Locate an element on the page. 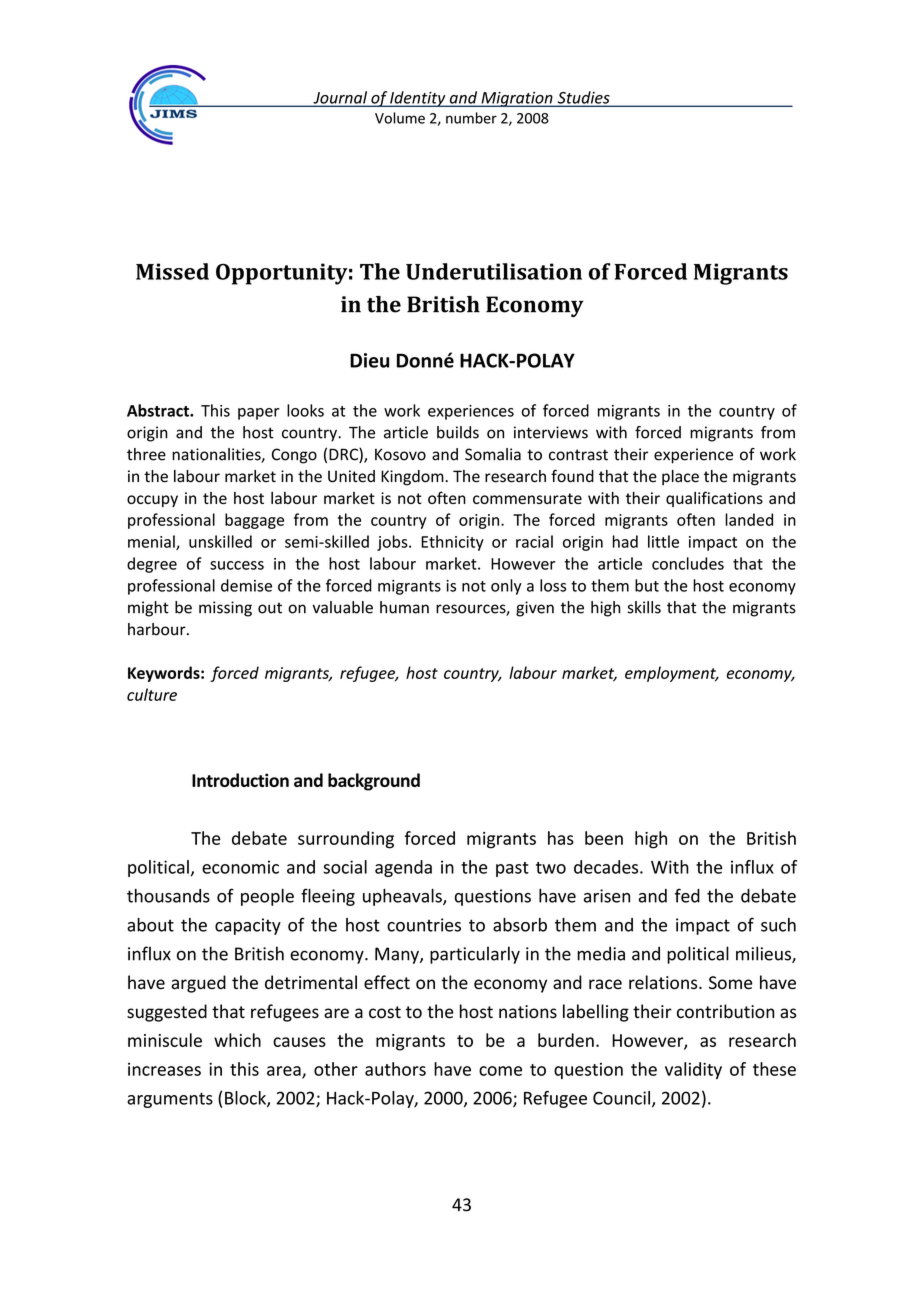  past is located at coordinates (512, 869).
